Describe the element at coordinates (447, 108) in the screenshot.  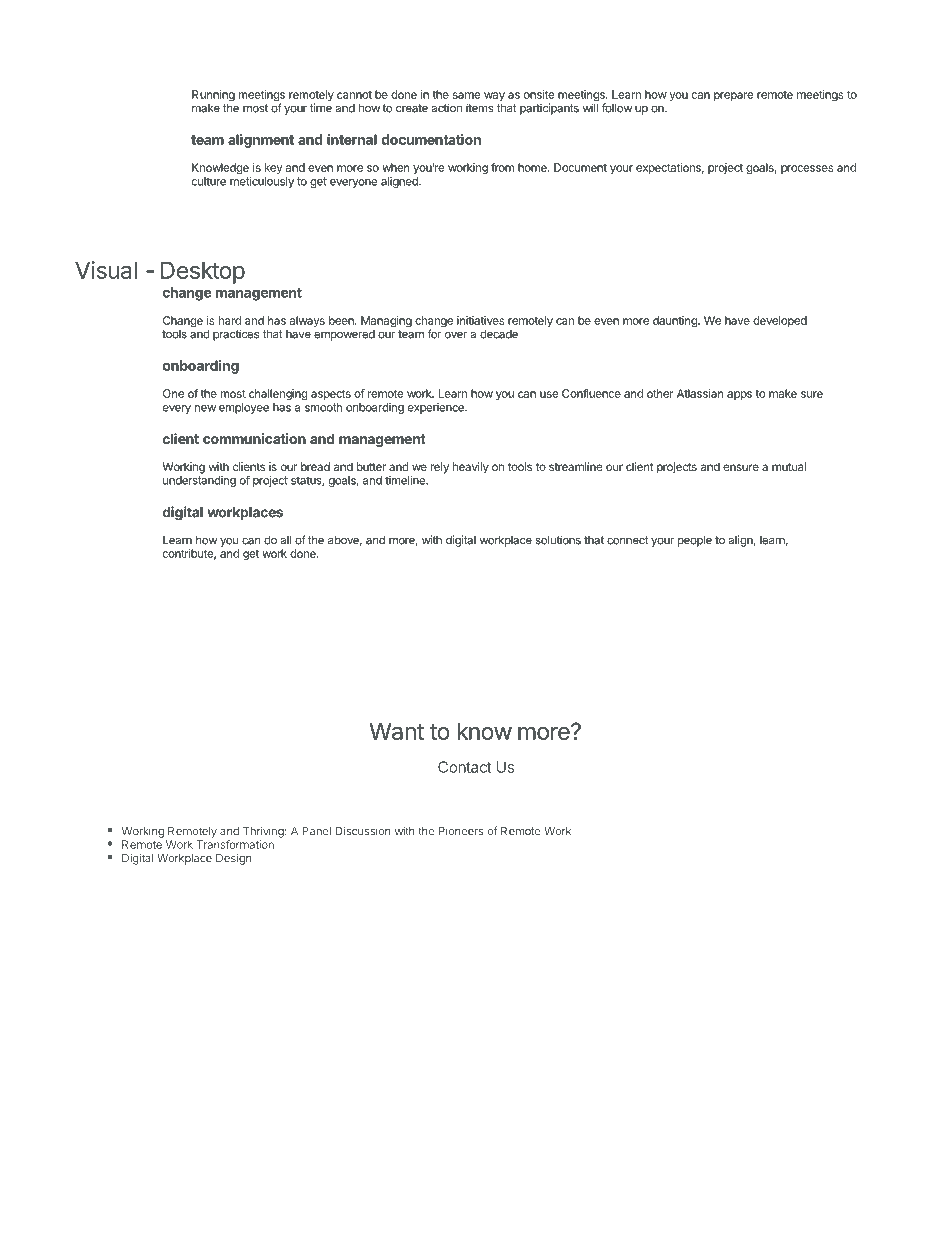
I see `action` at that location.
